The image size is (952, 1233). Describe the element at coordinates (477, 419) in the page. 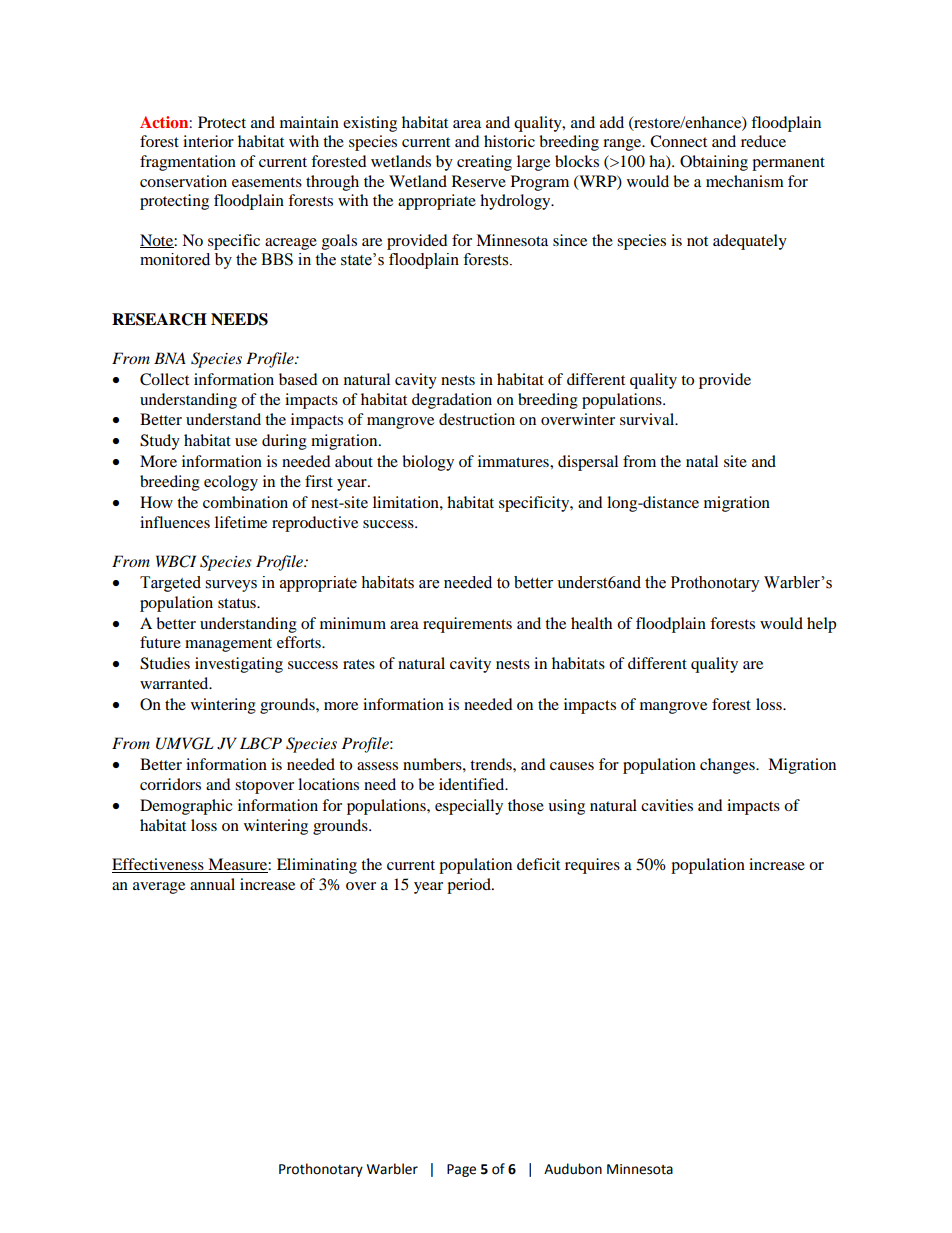

I see `destruction` at that location.
